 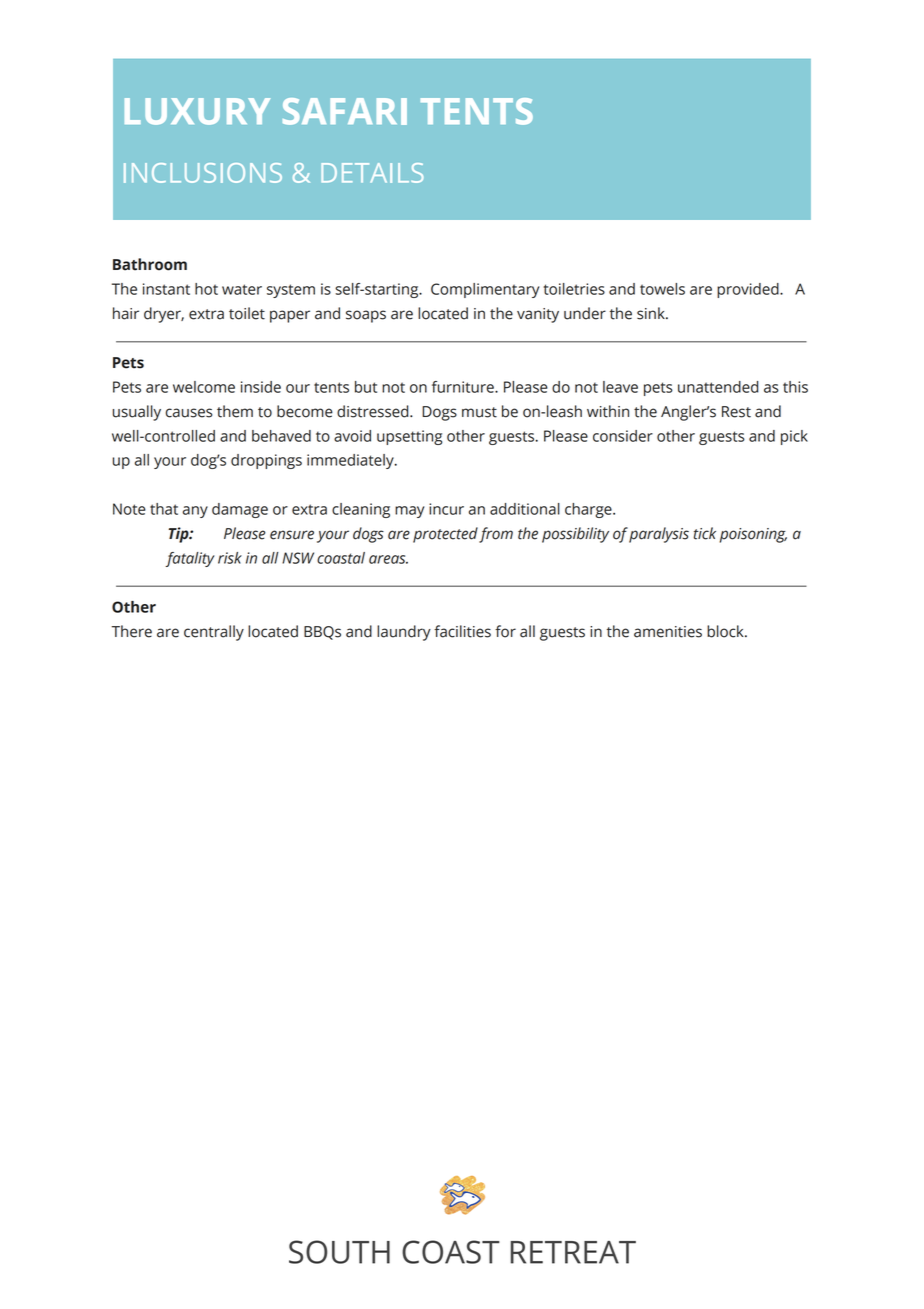 I want to click on incur, so click(x=446, y=509).
